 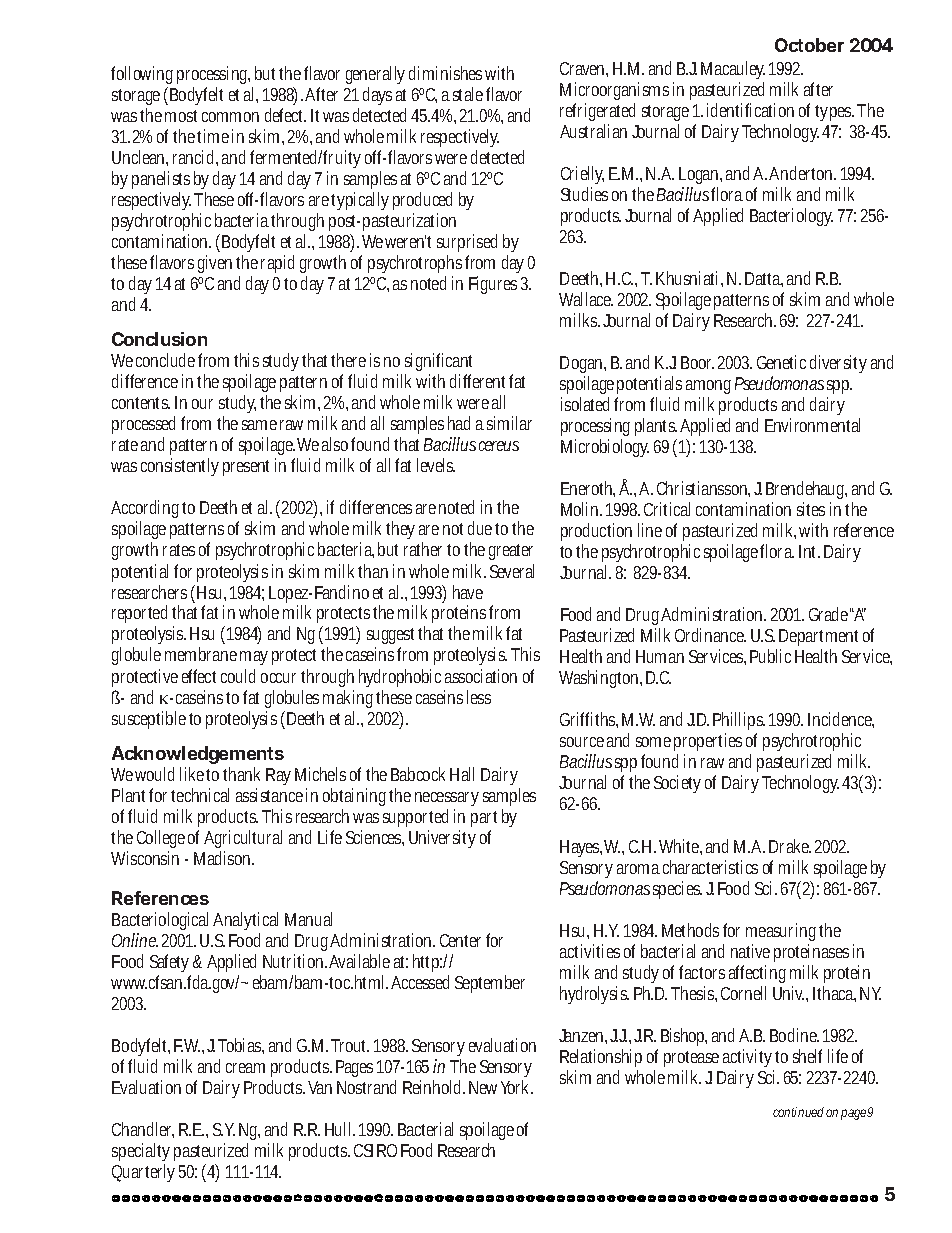 What do you see at coordinates (781, 362) in the document?
I see `Genetic` at bounding box center [781, 362].
